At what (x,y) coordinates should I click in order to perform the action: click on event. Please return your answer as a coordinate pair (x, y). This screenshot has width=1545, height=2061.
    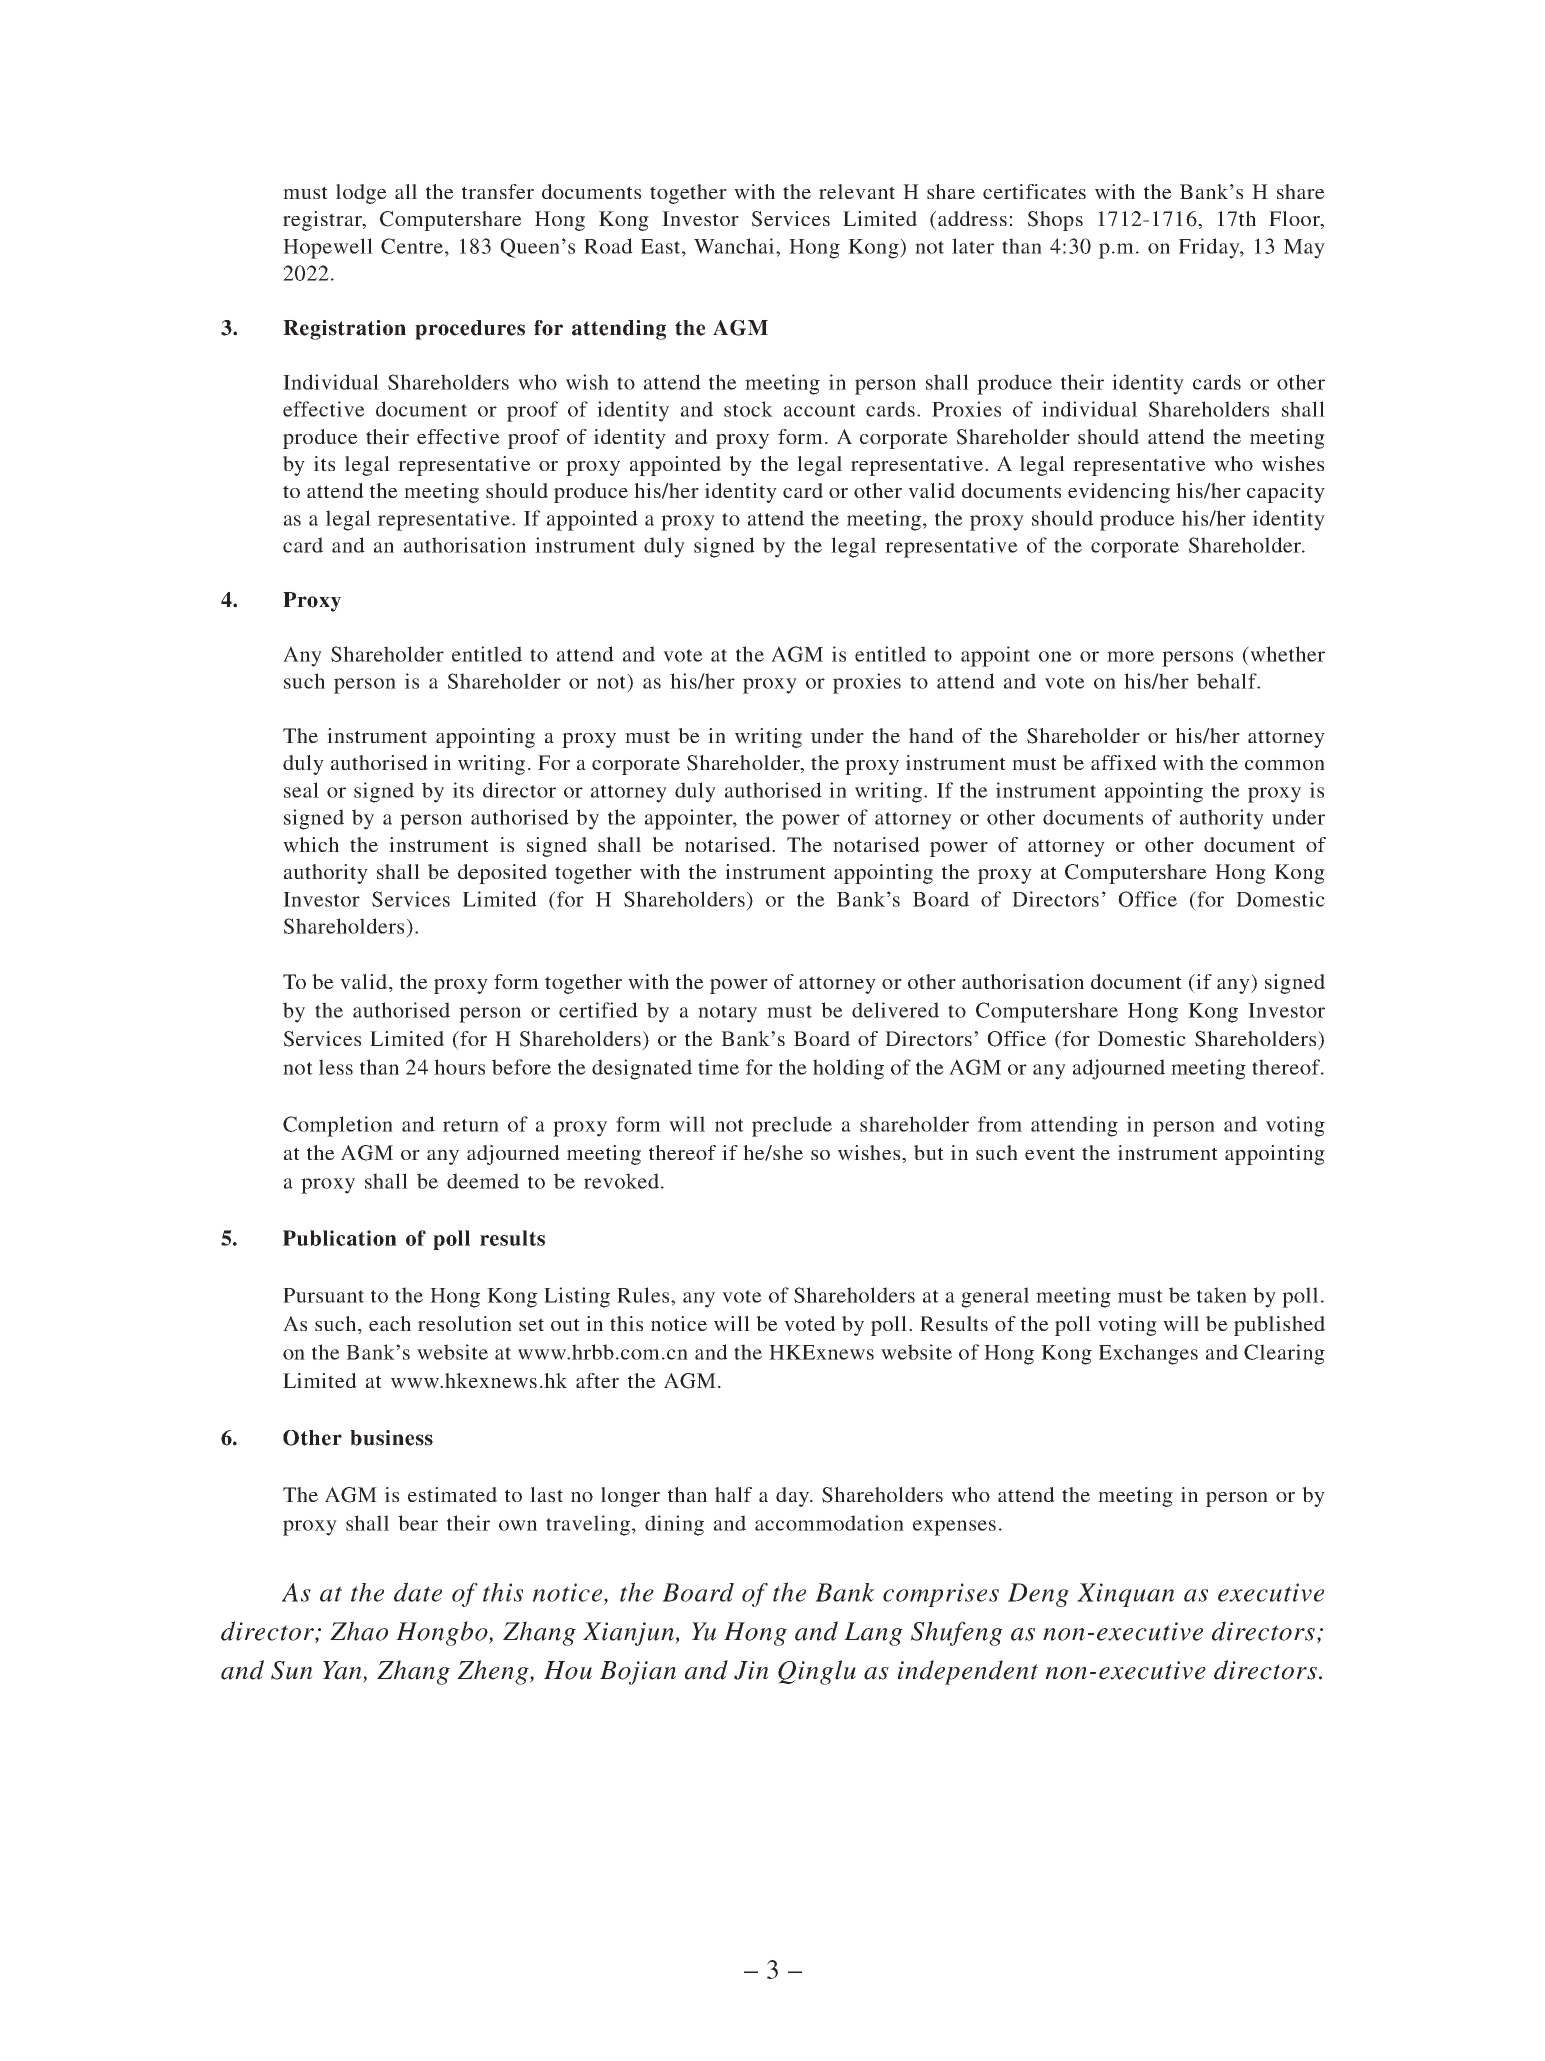
    Looking at the image, I should click on (1050, 1153).
